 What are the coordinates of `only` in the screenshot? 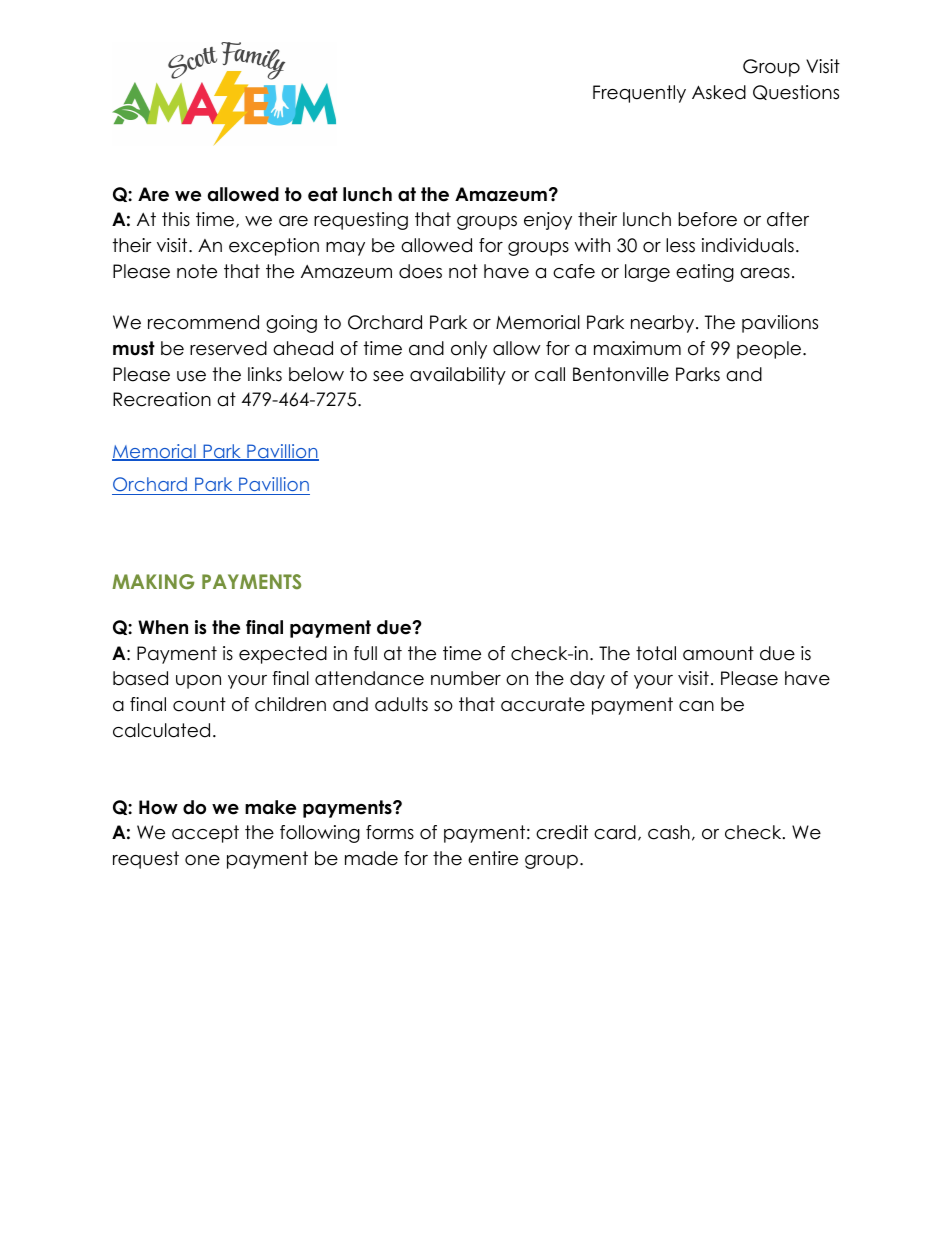 It's located at (469, 350).
